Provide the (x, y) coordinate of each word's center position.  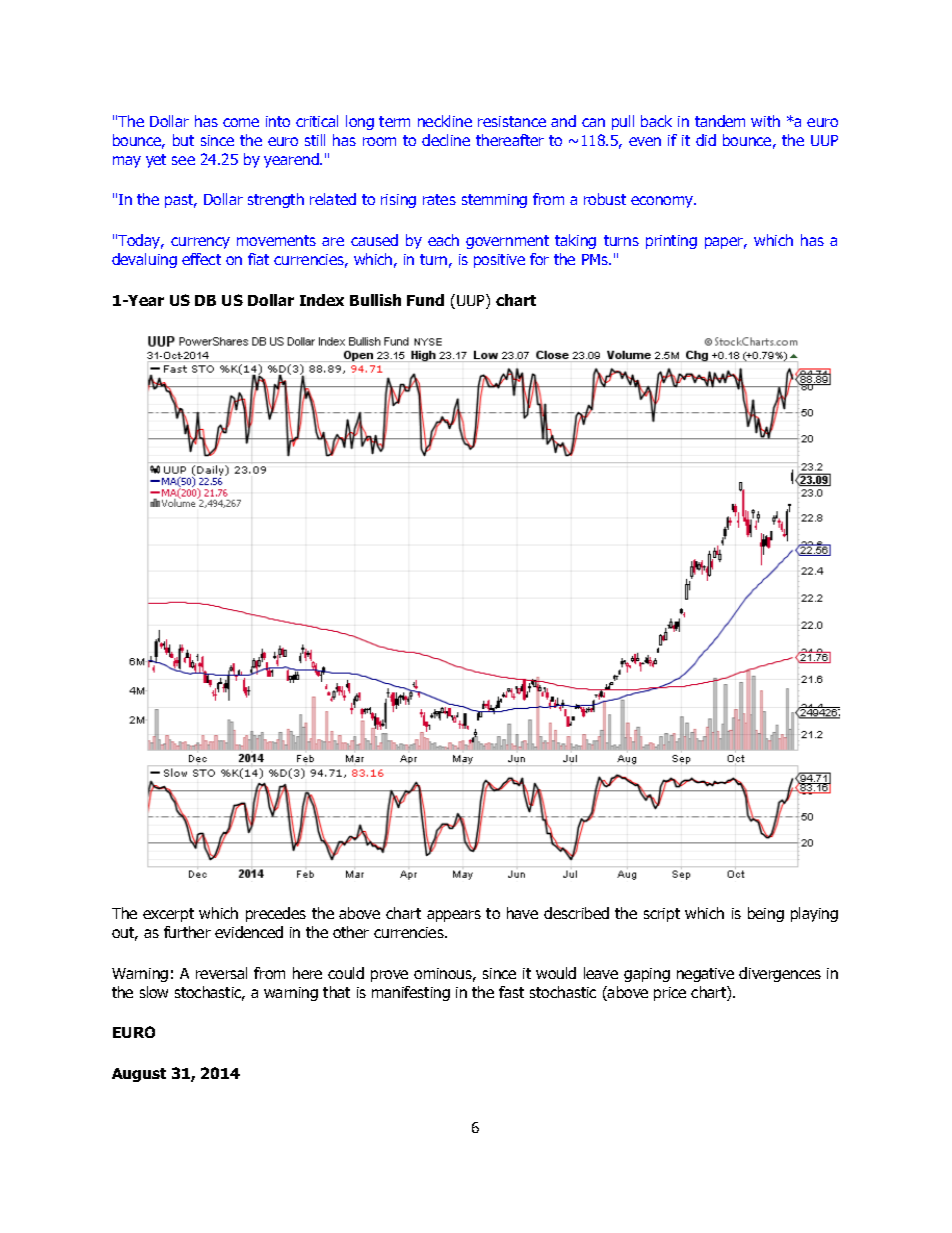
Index (322, 300)
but (183, 140)
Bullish (375, 300)
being (766, 914)
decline (446, 140)
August (139, 1075)
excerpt (168, 915)
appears (454, 916)
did (706, 140)
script (662, 915)
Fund (425, 300)
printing (671, 242)
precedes (276, 914)
